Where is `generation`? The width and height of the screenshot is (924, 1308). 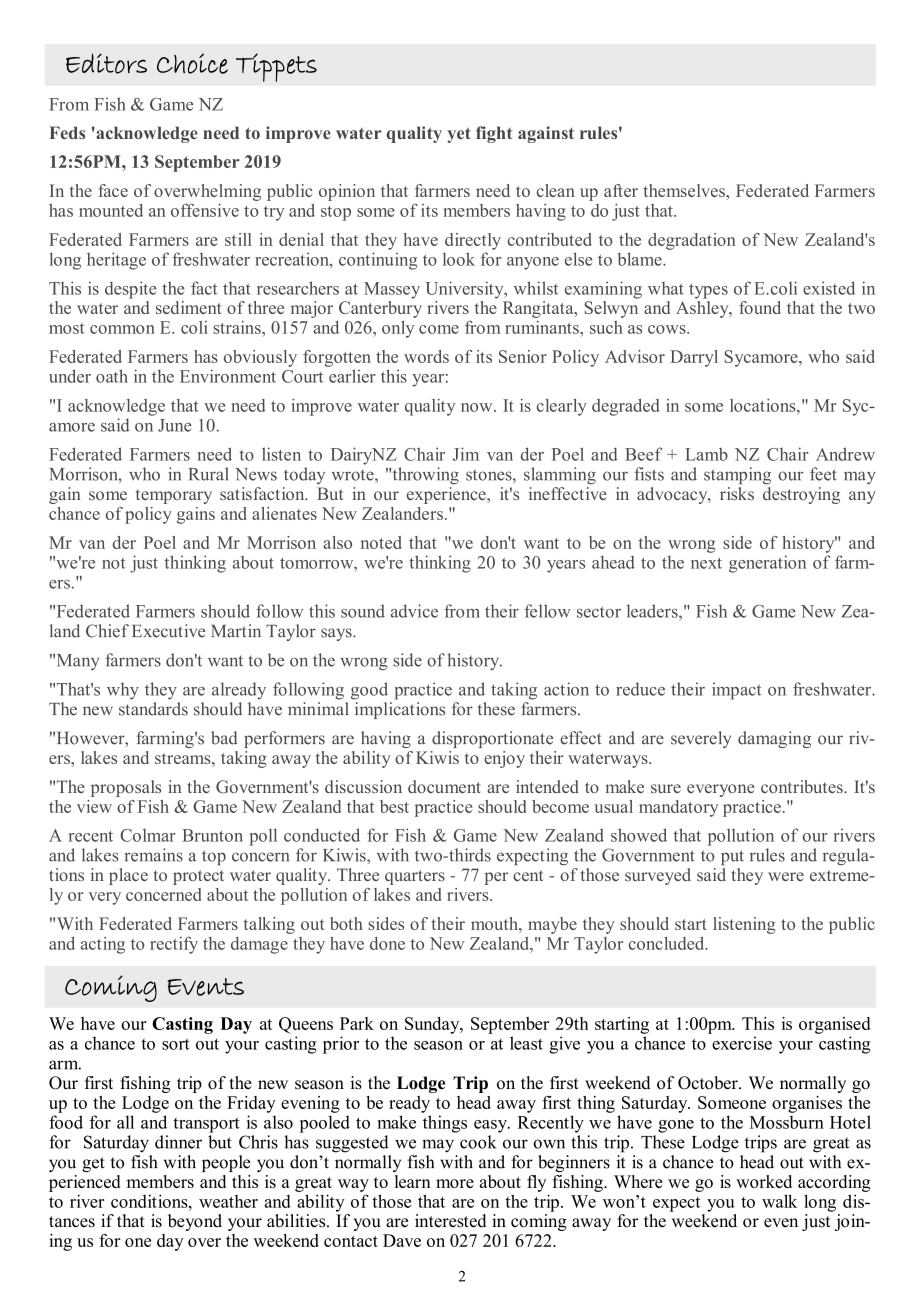
generation is located at coordinates (767, 564).
